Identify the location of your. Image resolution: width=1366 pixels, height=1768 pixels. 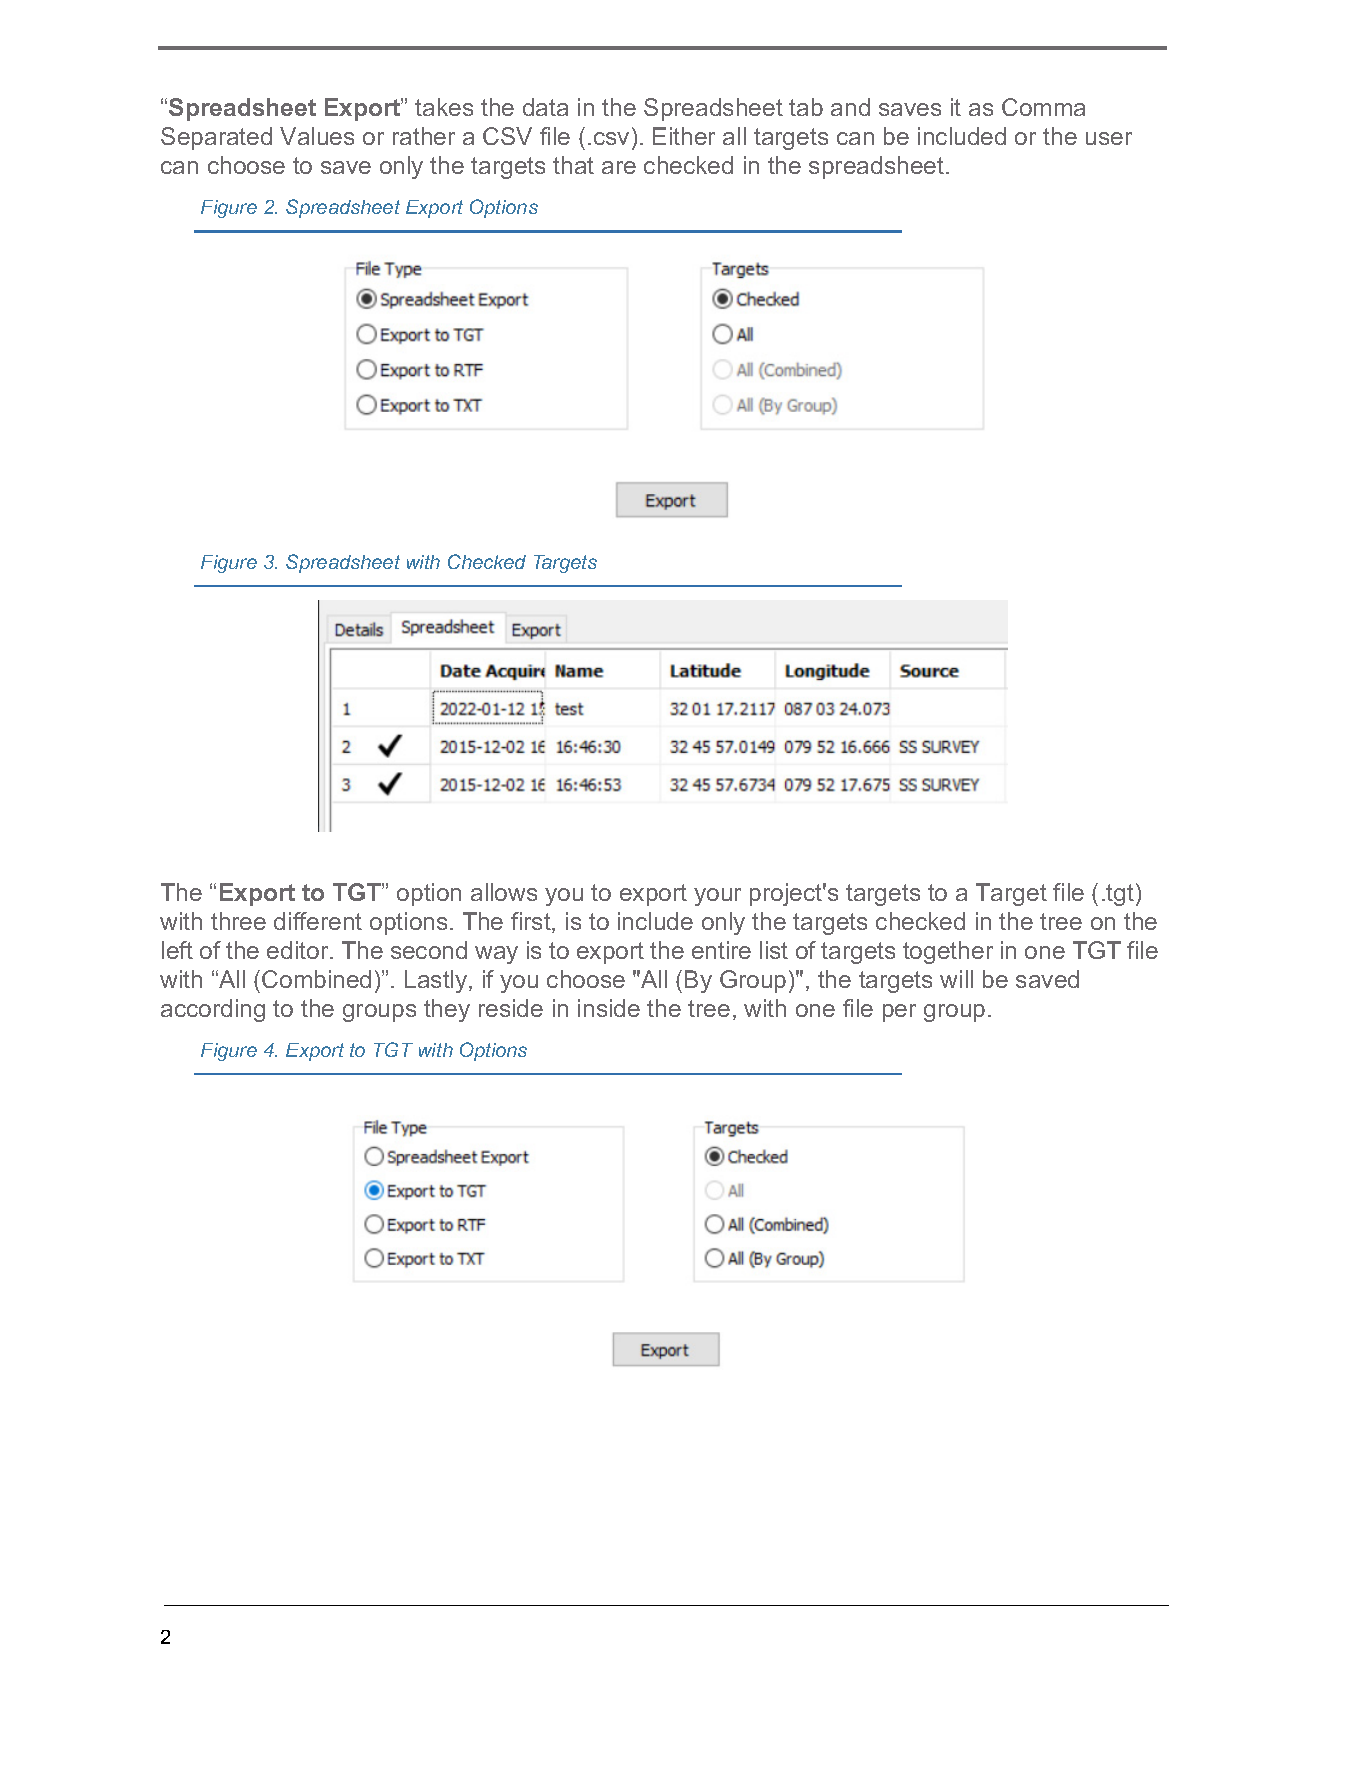
(717, 897).
